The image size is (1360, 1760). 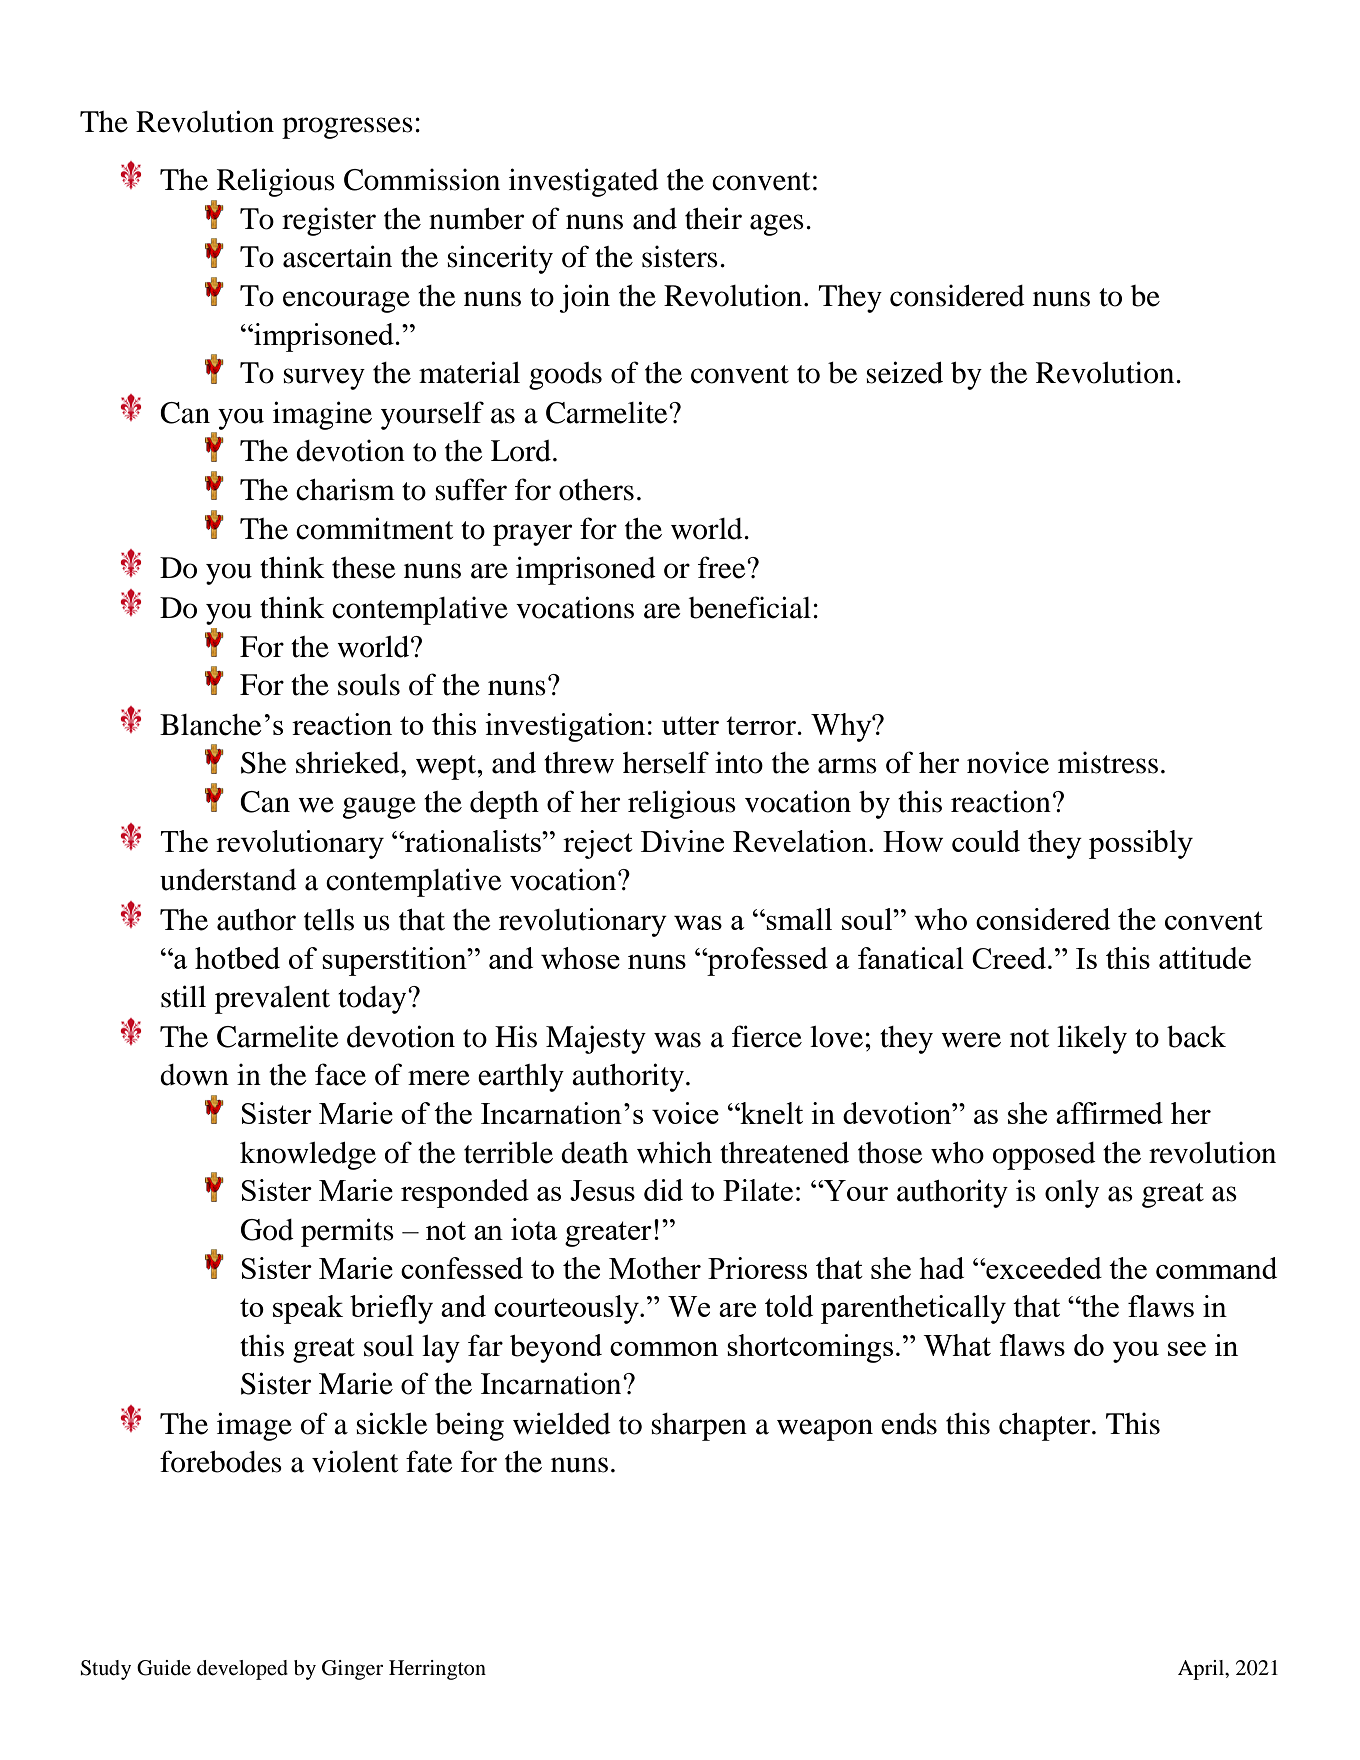 I want to click on investigated, so click(x=584, y=182).
